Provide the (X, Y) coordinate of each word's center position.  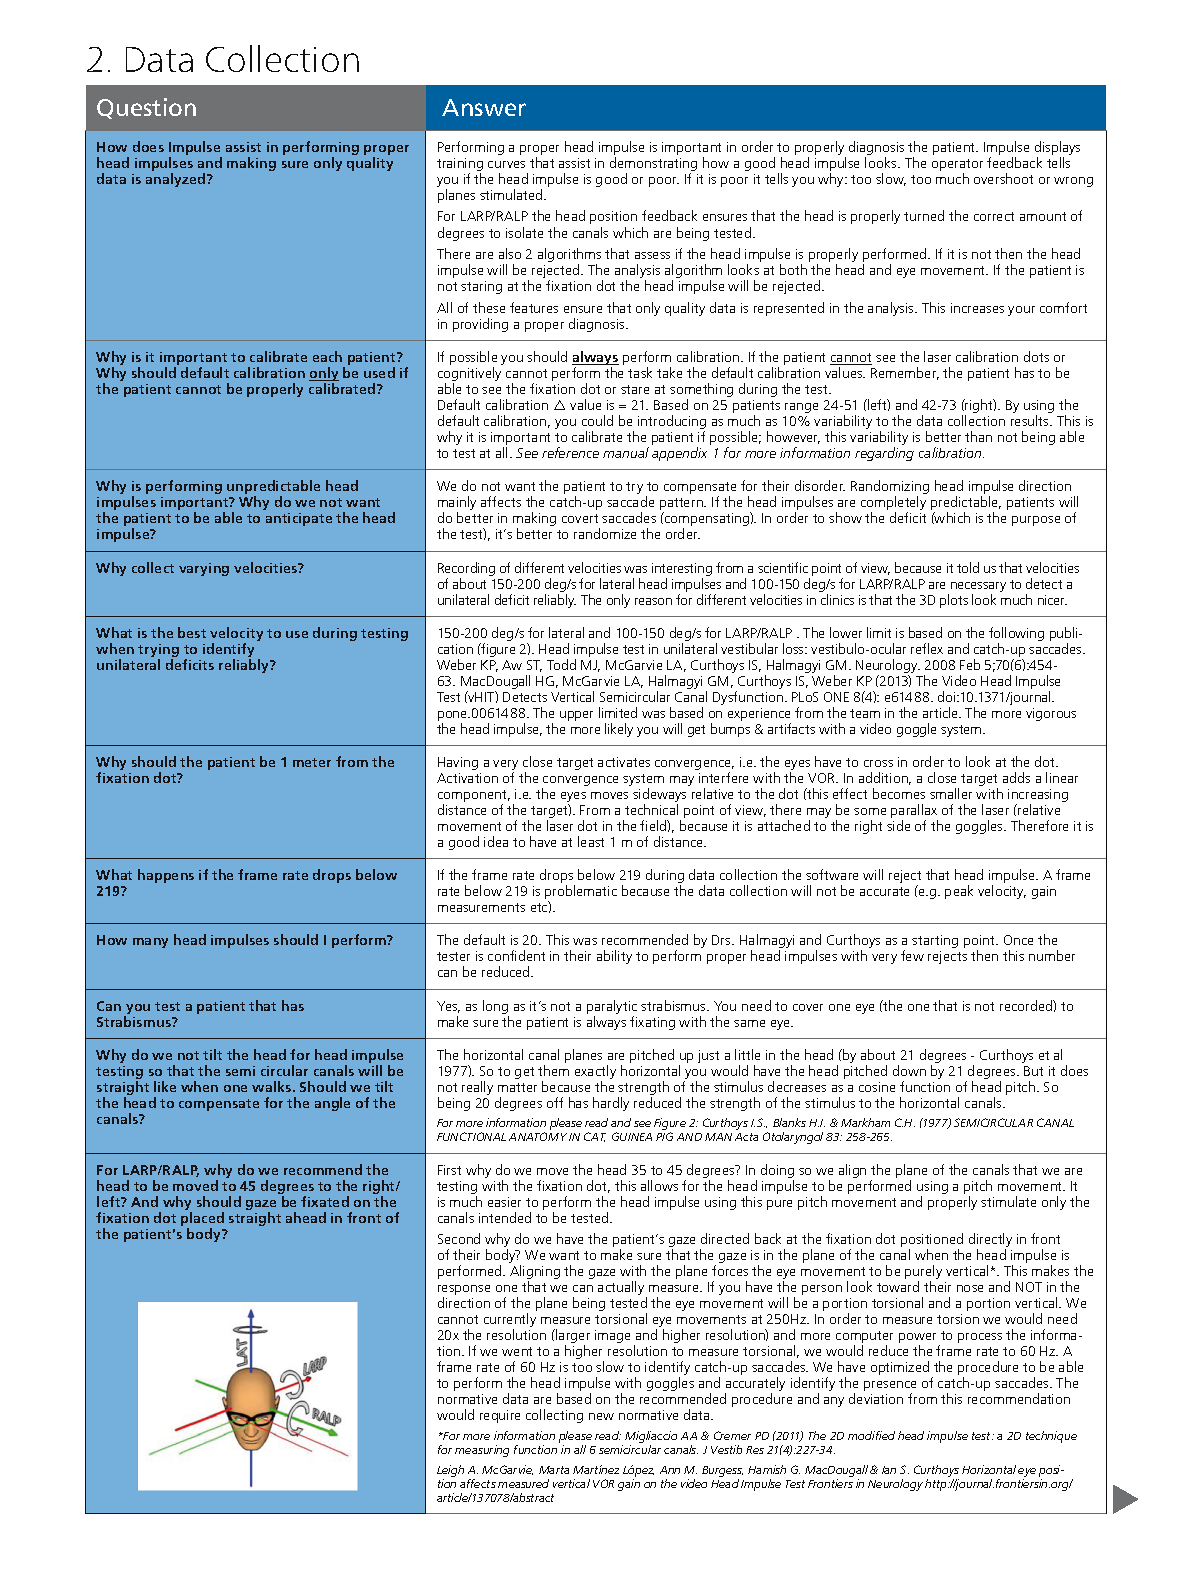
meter (312, 762)
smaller (951, 793)
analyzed (177, 180)
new (601, 1416)
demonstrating (653, 165)
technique (1051, 1437)
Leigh (450, 1471)
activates (624, 762)
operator (957, 166)
